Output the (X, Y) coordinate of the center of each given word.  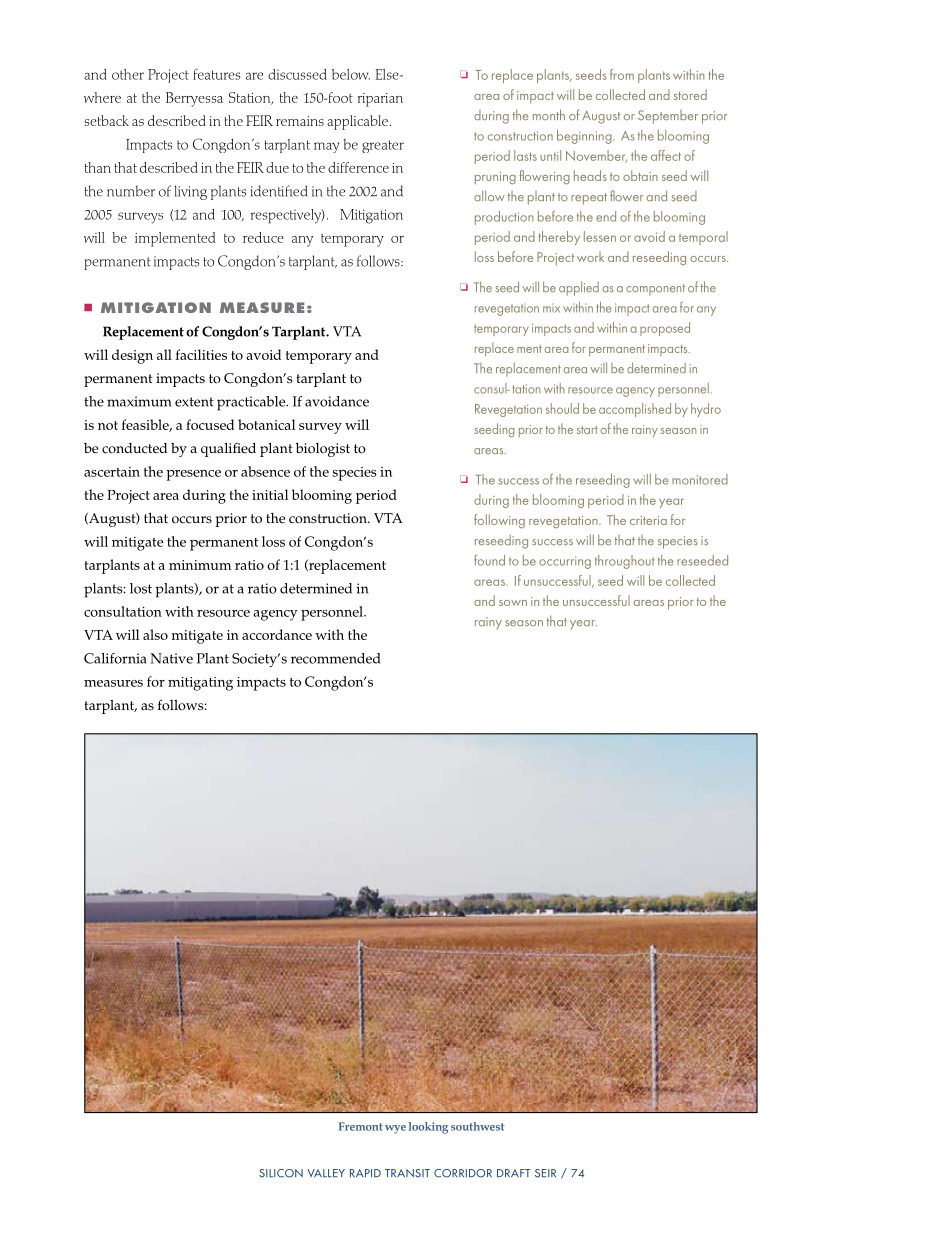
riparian (380, 100)
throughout (625, 562)
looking (428, 1128)
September (668, 117)
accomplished (635, 410)
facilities (201, 354)
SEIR (545, 1173)
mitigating (200, 684)
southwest (478, 1126)
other (128, 74)
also (155, 634)
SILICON (281, 1173)
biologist (323, 450)
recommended (336, 658)
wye (395, 1129)
